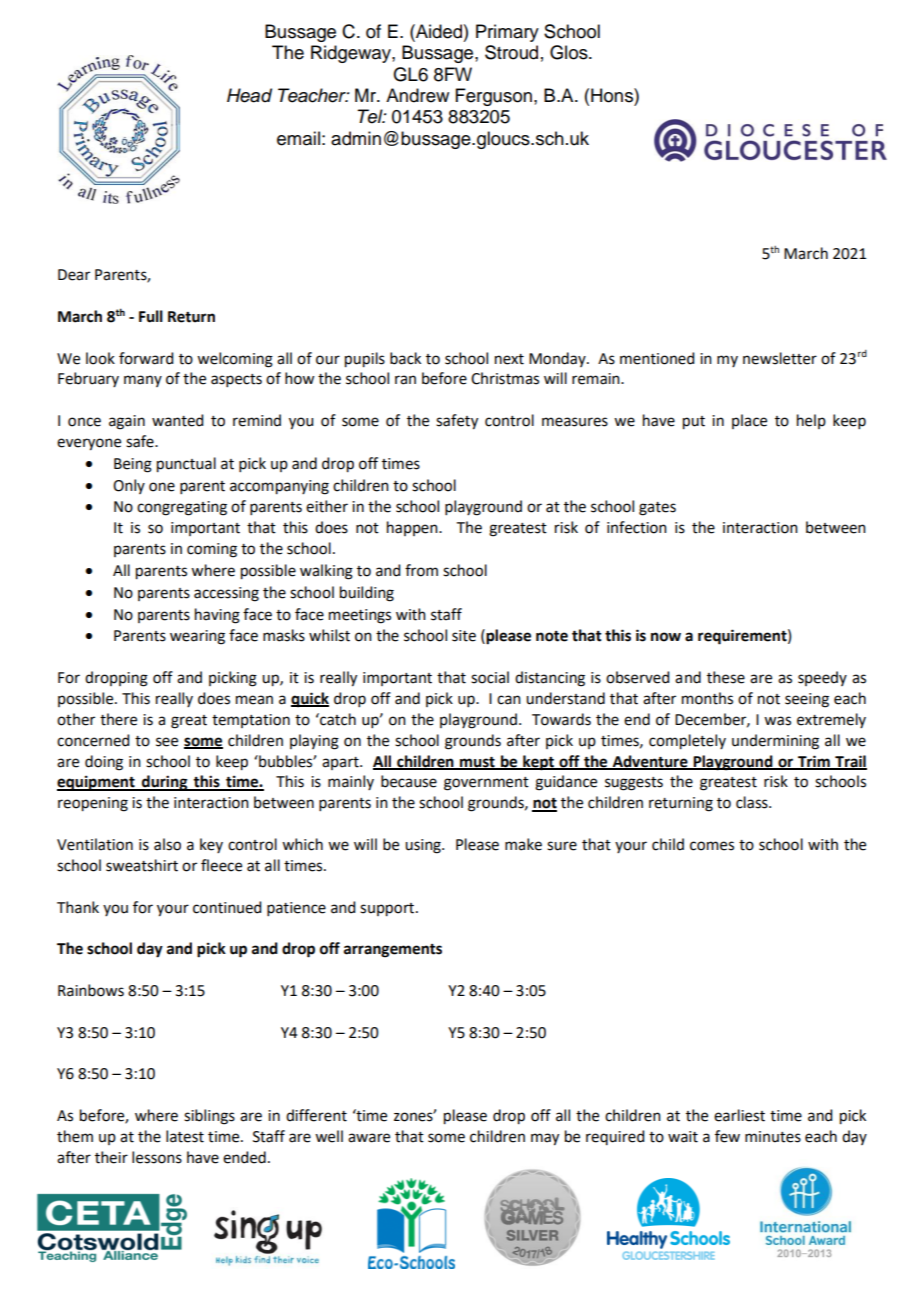 The image size is (924, 1308). What do you see at coordinates (249, 95) in the screenshot?
I see `Head` at bounding box center [249, 95].
